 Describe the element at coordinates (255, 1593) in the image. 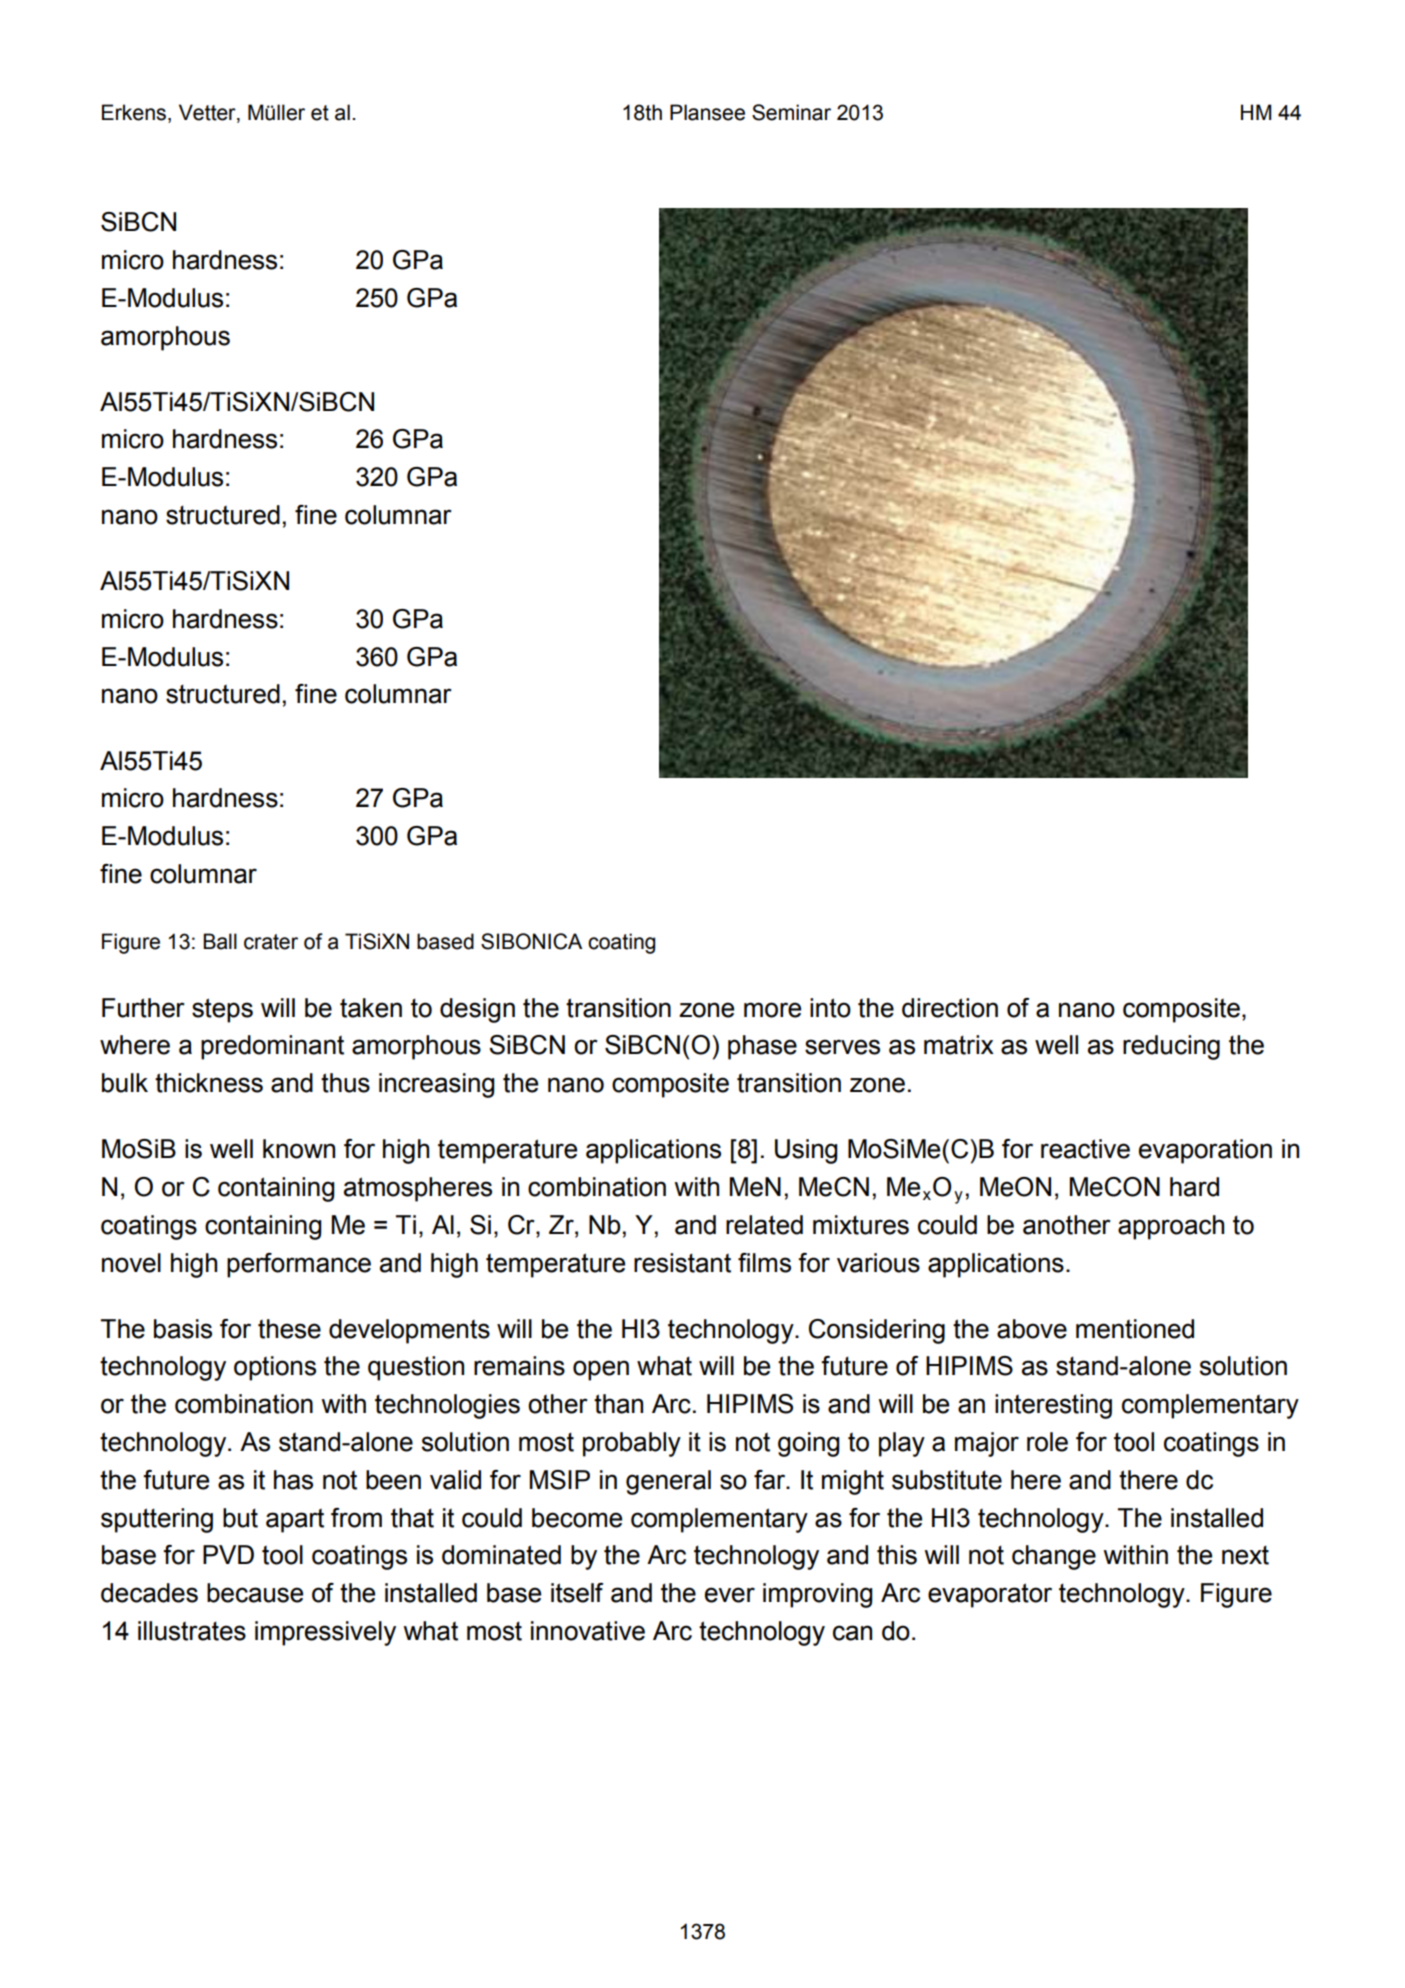

I see `because` at that location.
